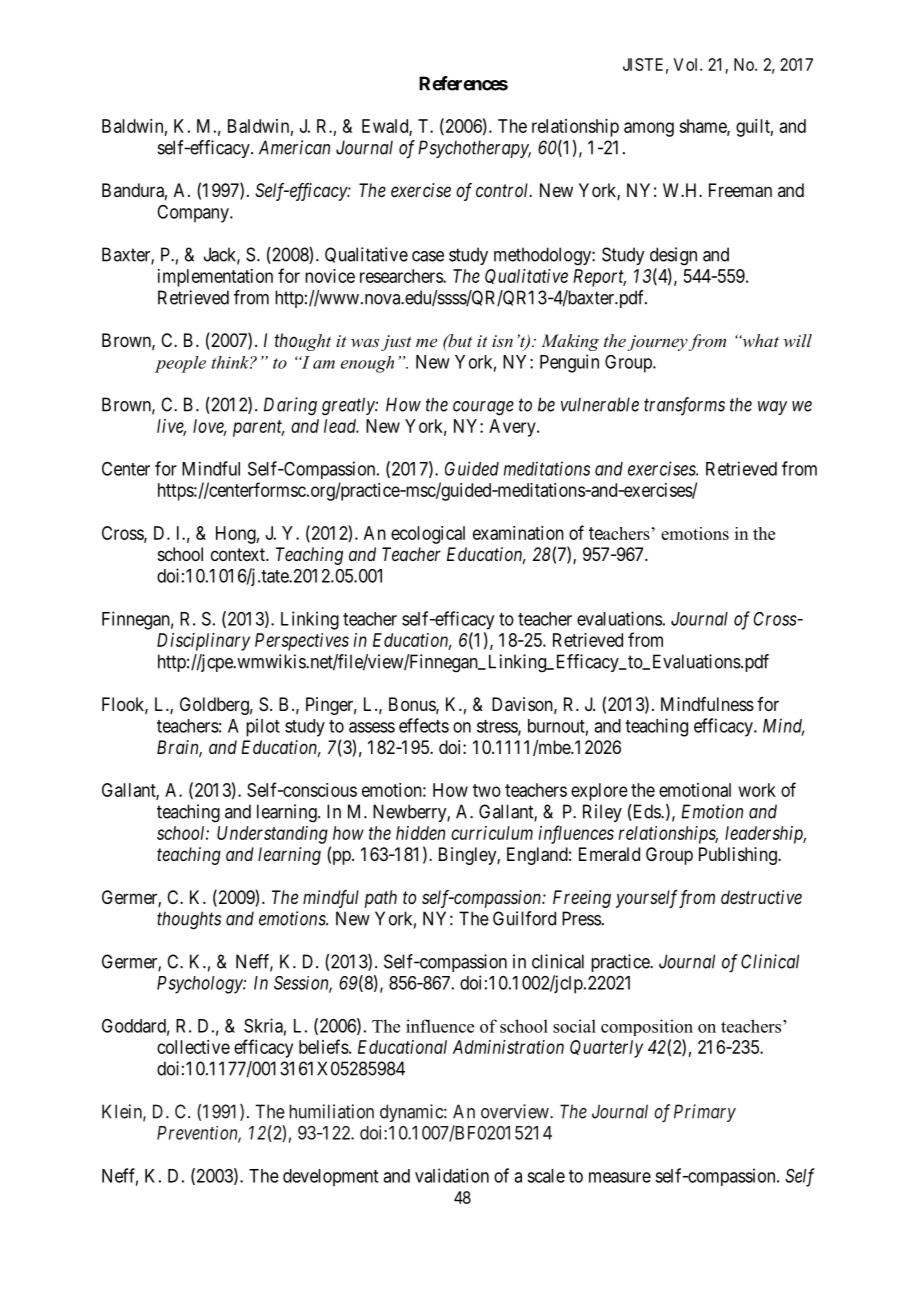 The width and height of the screenshot is (924, 1307). Describe the element at coordinates (705, 1113) in the screenshot. I see `Primary` at that location.
